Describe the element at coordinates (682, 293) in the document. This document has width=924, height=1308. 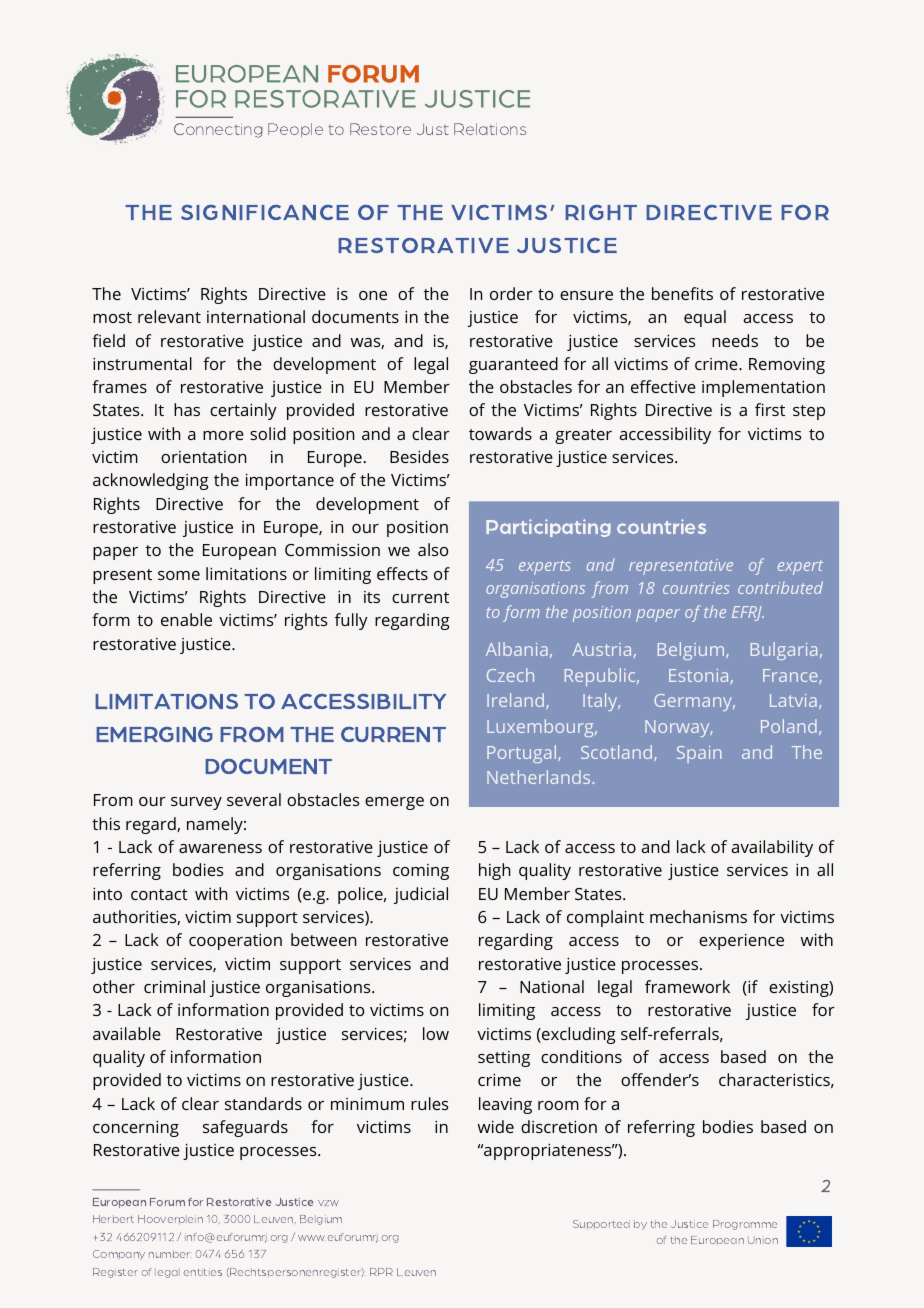
I see `benefits` at that location.
